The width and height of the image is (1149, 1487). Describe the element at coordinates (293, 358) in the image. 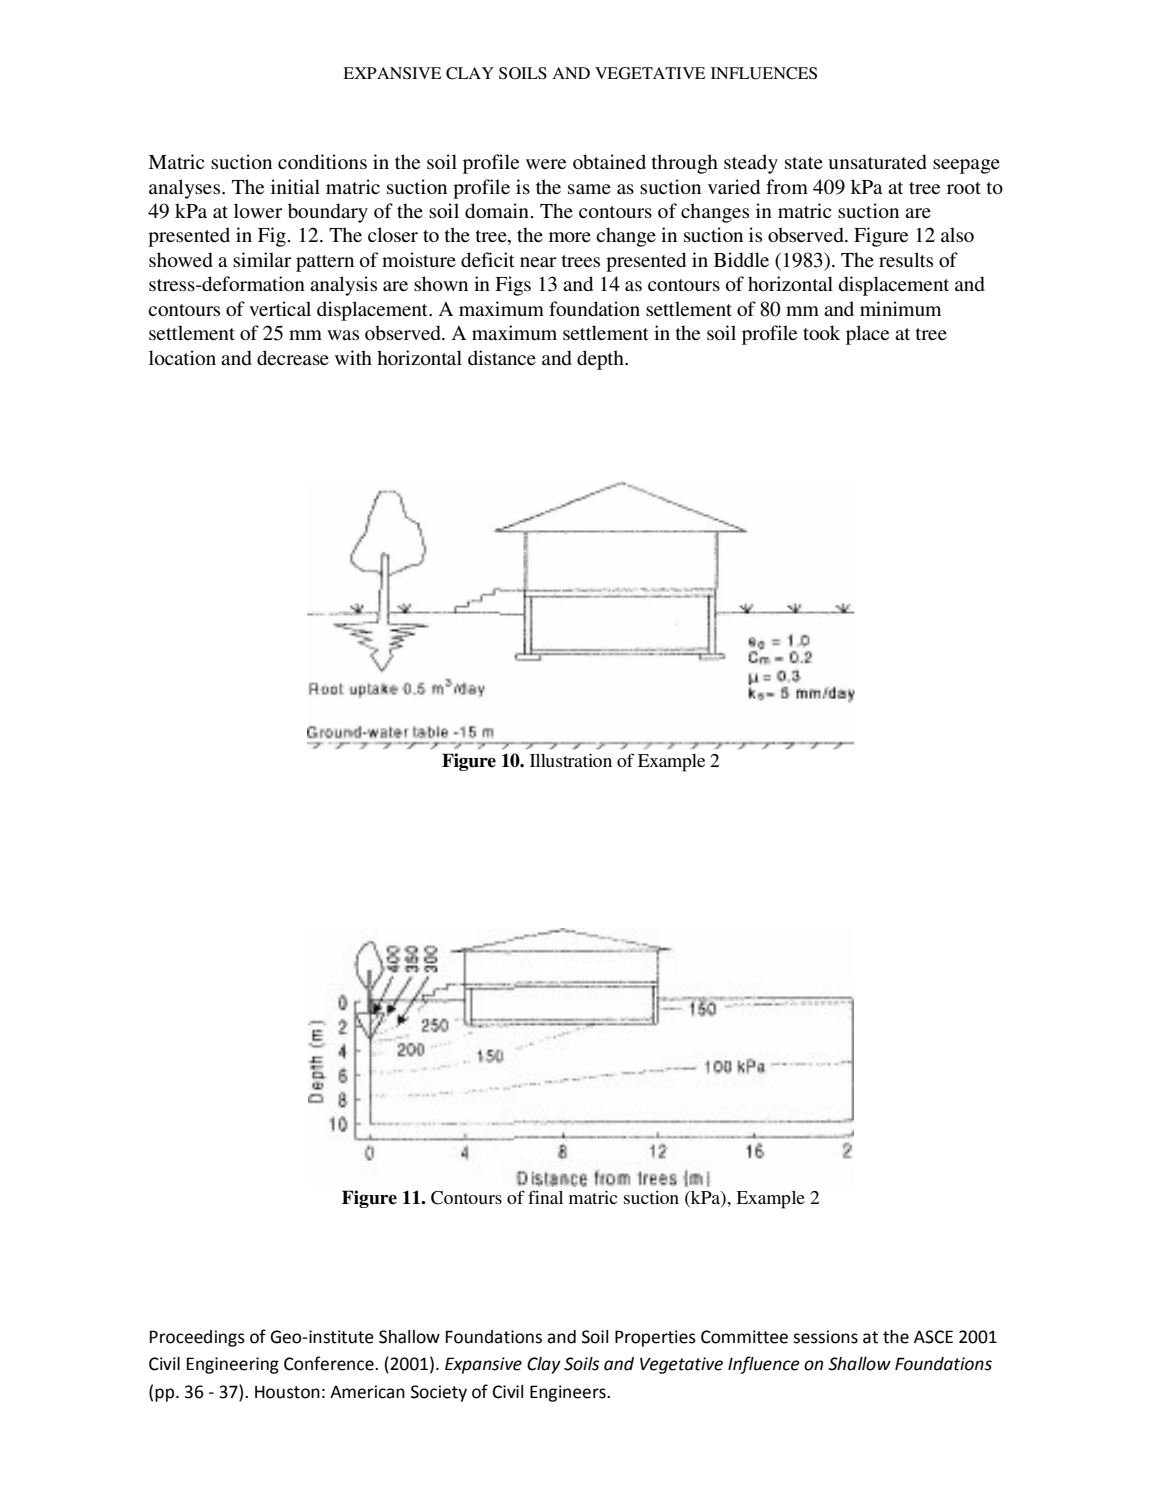

I see `decrease` at that location.
